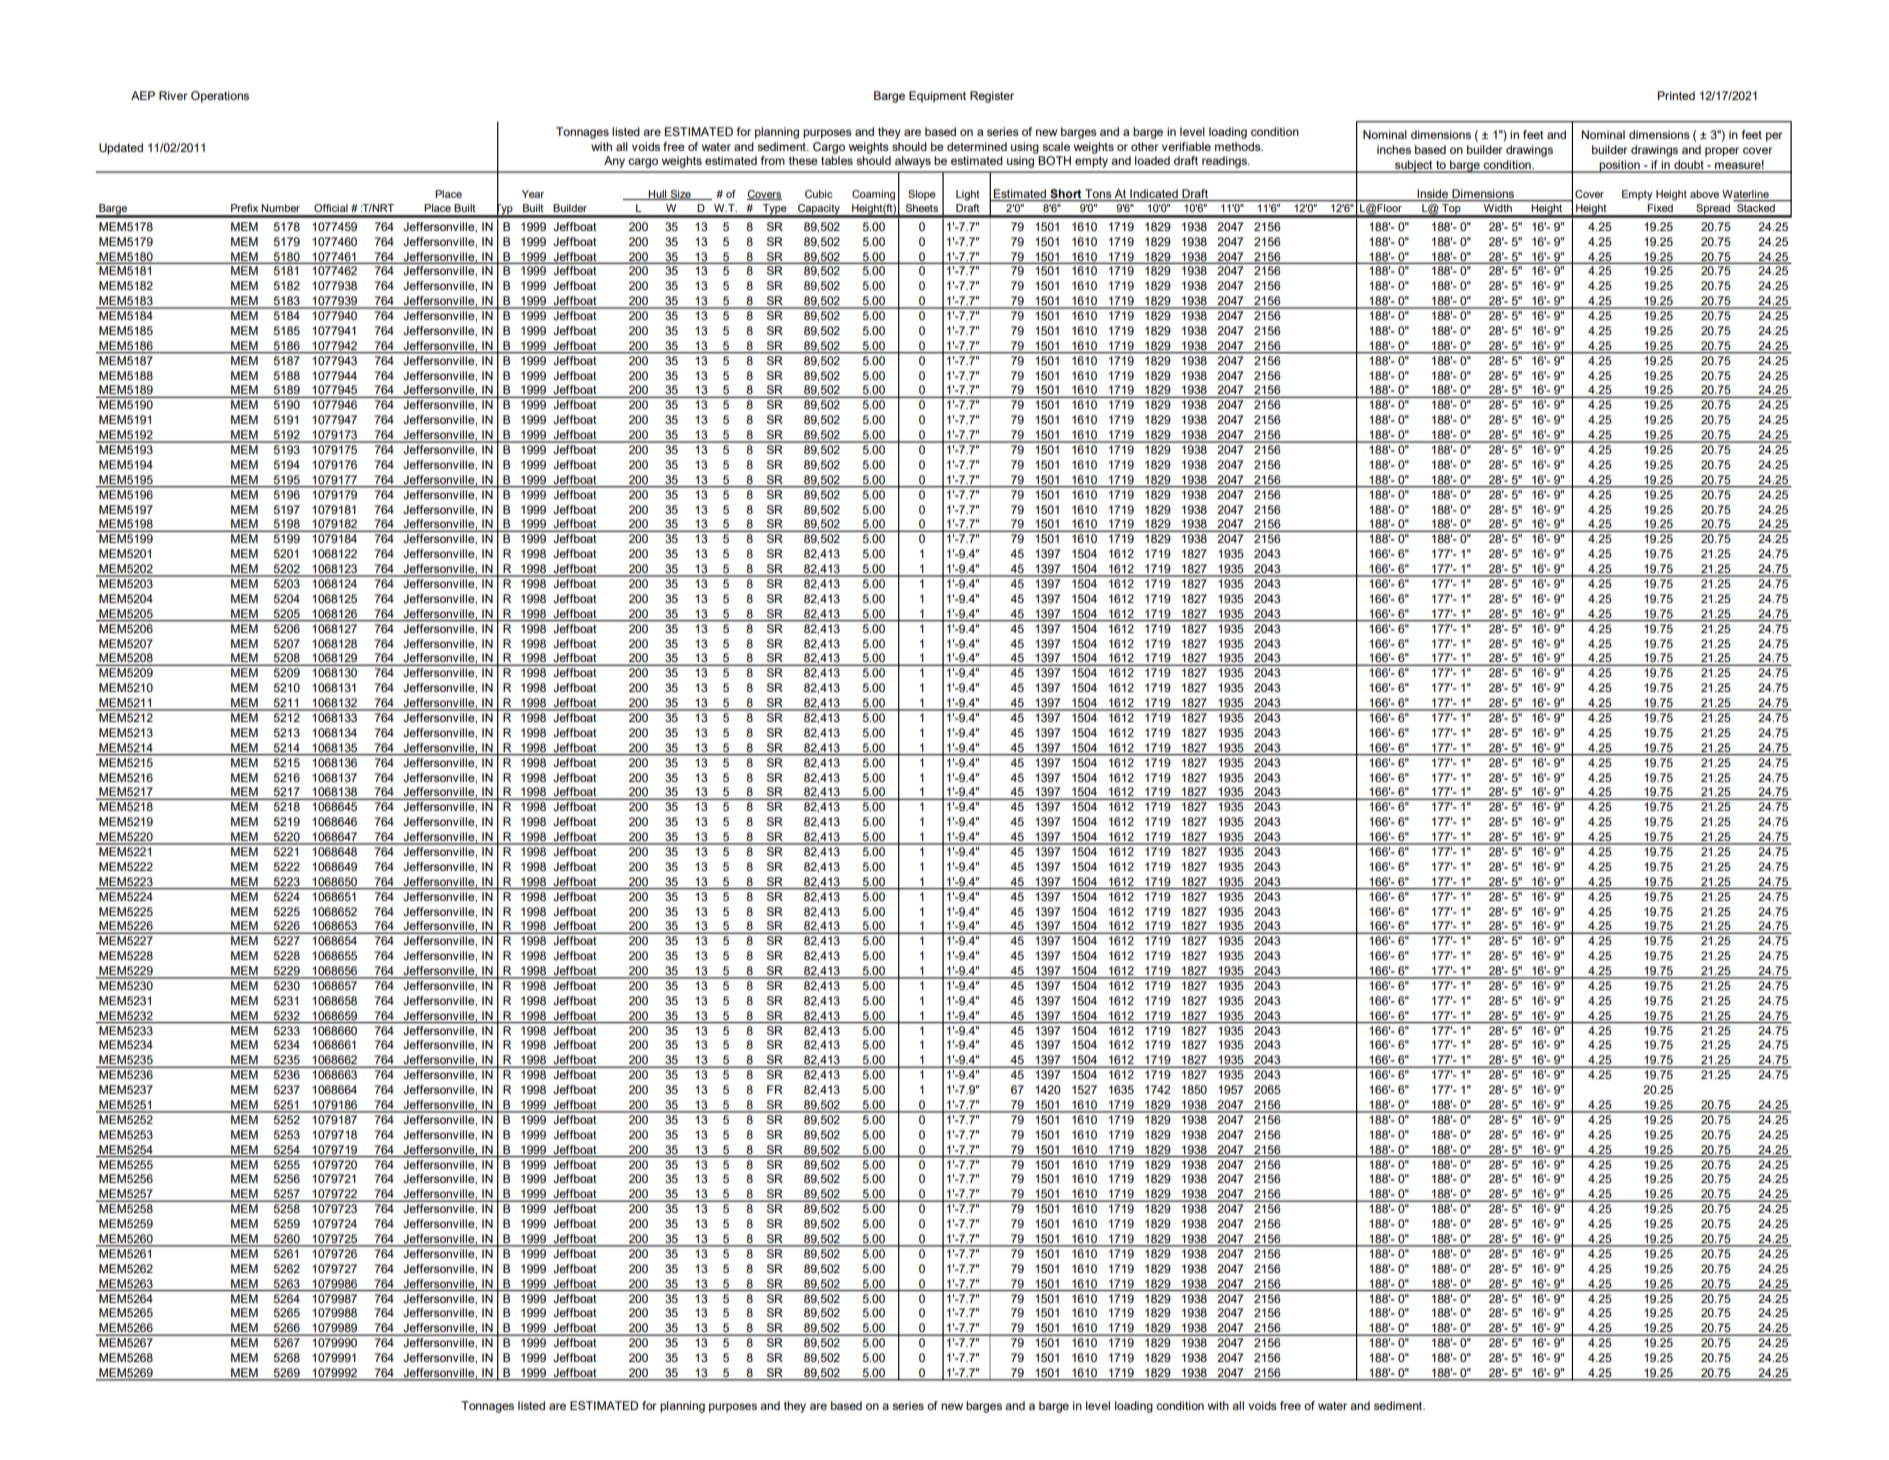 The height and width of the document is (1460, 1889). Describe the element at coordinates (837, 160) in the document. I see `tables` at that location.
